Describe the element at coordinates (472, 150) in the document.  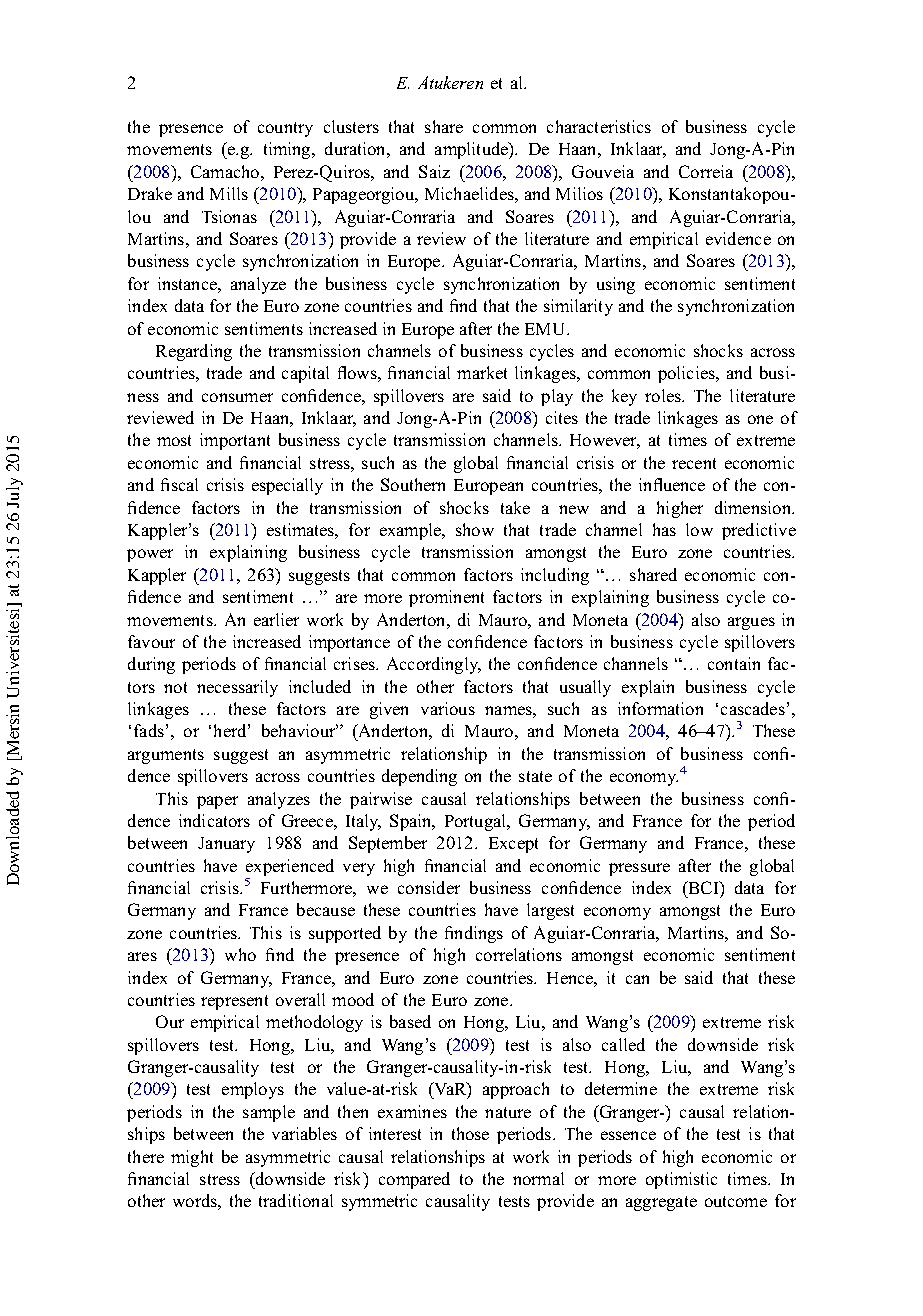
I see `amplitude` at that location.
